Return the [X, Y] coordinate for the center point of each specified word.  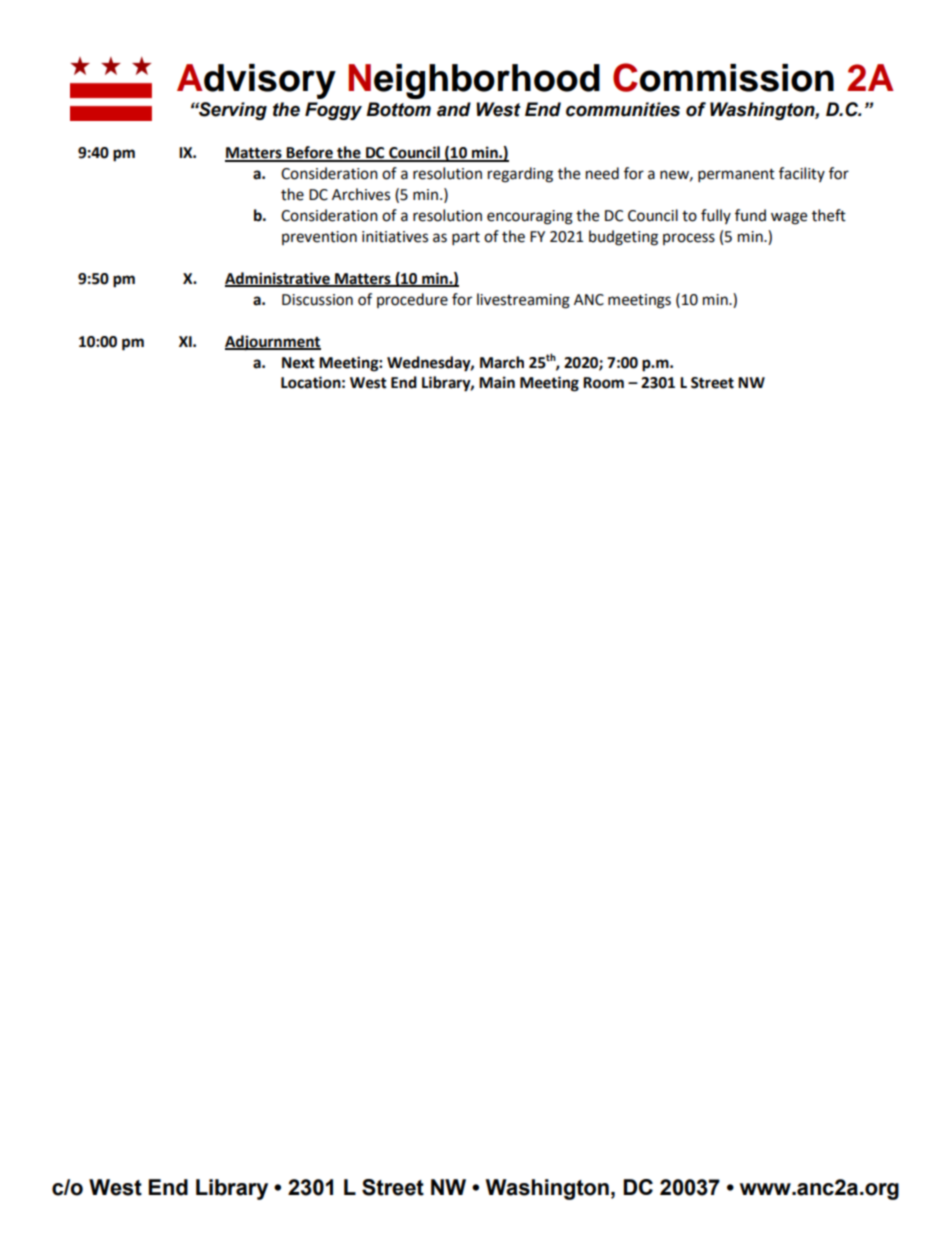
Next [298, 363]
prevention [319, 238]
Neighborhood [474, 81]
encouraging [530, 217]
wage [789, 218]
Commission [723, 77]
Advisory [256, 81]
